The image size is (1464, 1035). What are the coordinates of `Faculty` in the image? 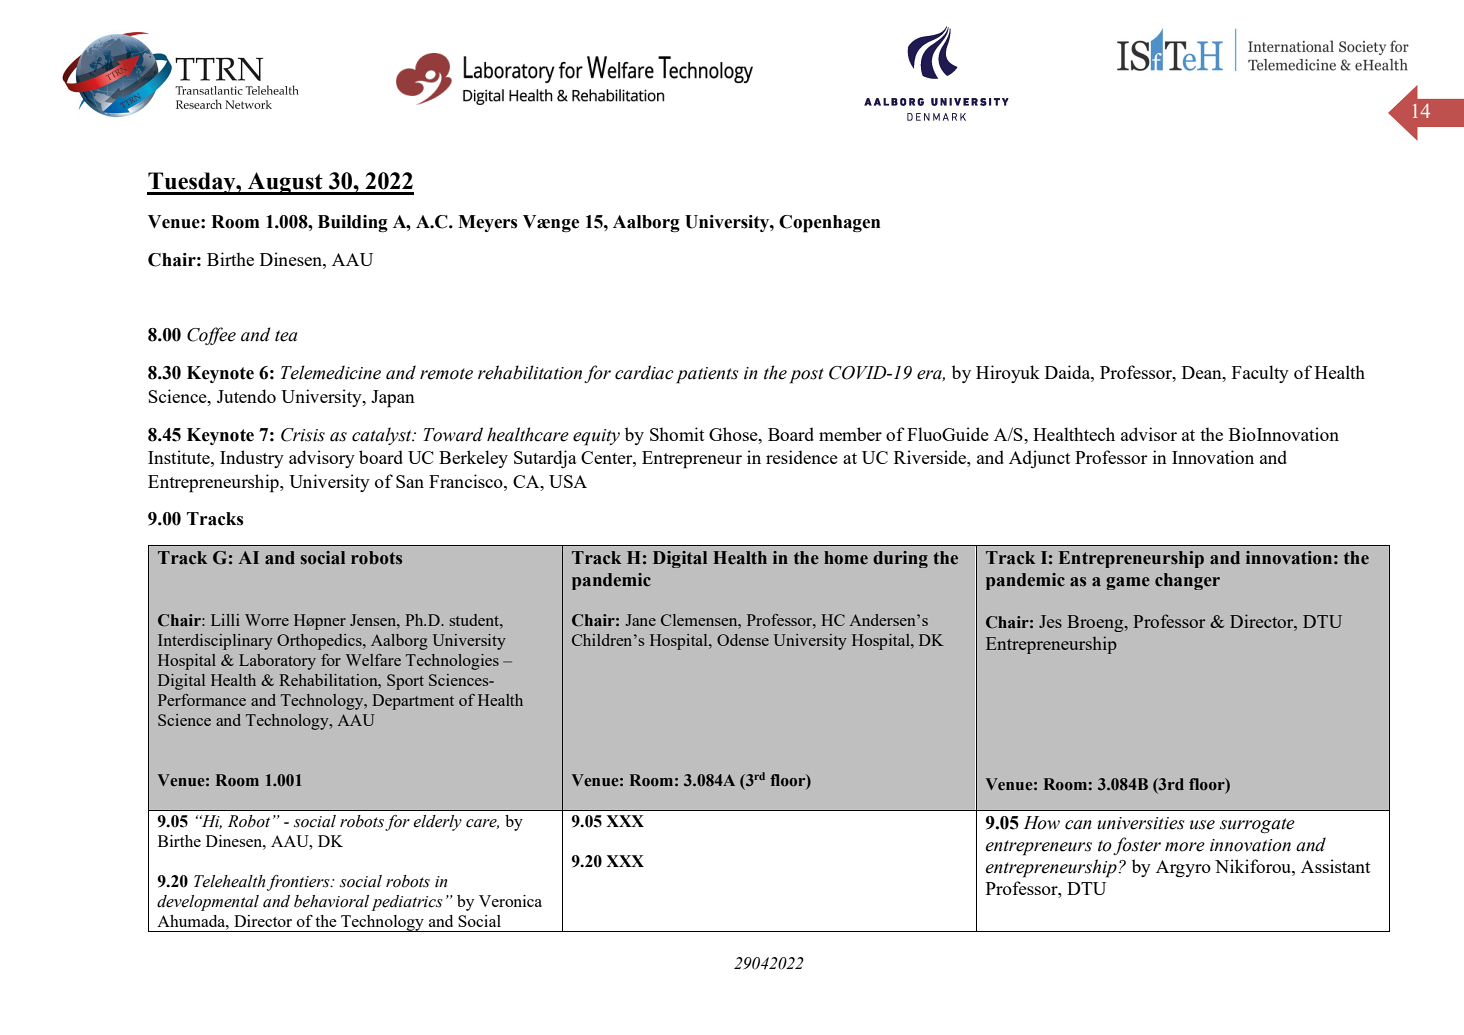 It's located at (1260, 374).
